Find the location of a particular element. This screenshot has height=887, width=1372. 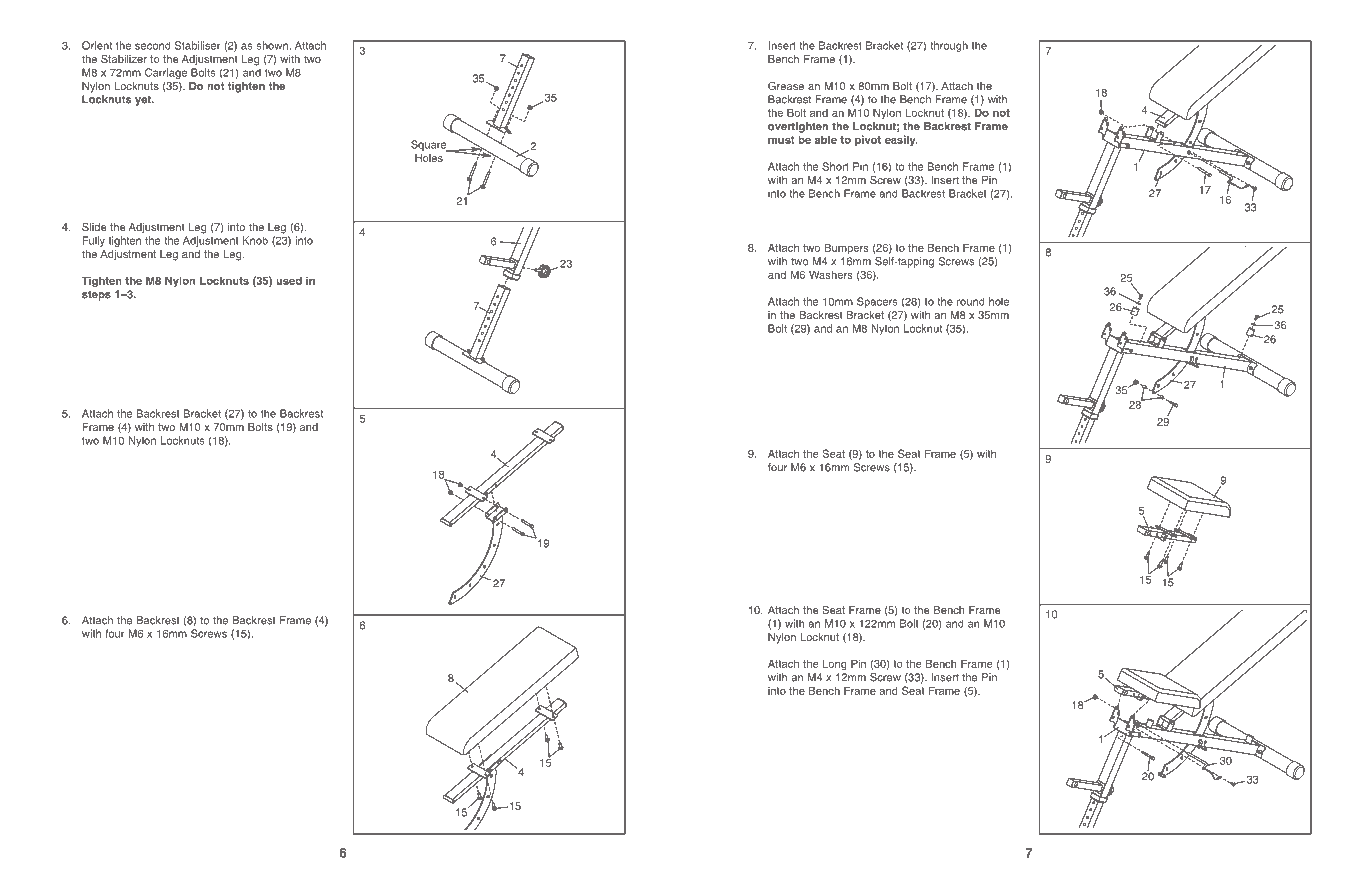

round is located at coordinates (971, 301).
